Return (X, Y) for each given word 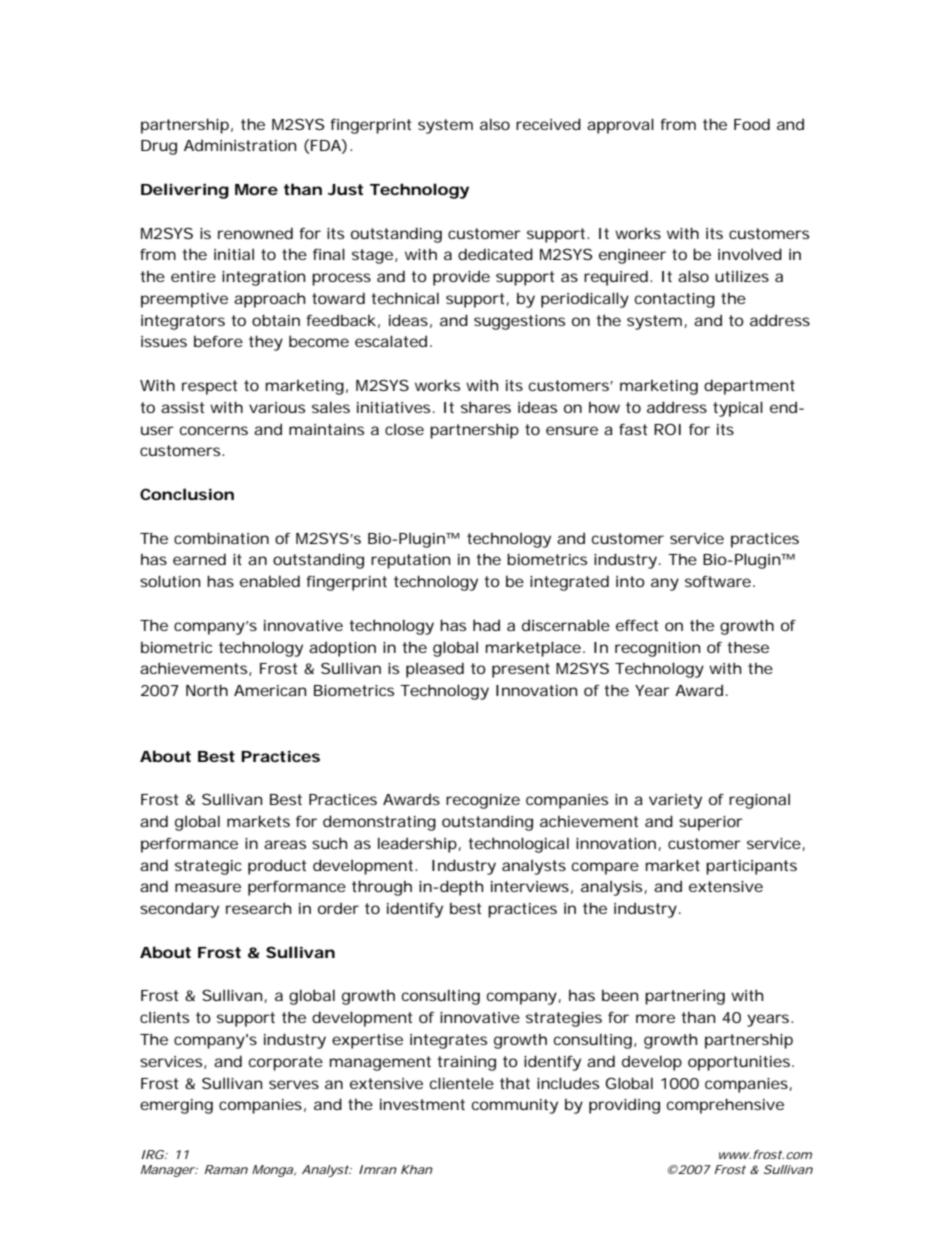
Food (752, 124)
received (548, 124)
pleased (435, 670)
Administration (240, 145)
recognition (657, 649)
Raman (226, 1169)
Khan (417, 1169)
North (207, 690)
